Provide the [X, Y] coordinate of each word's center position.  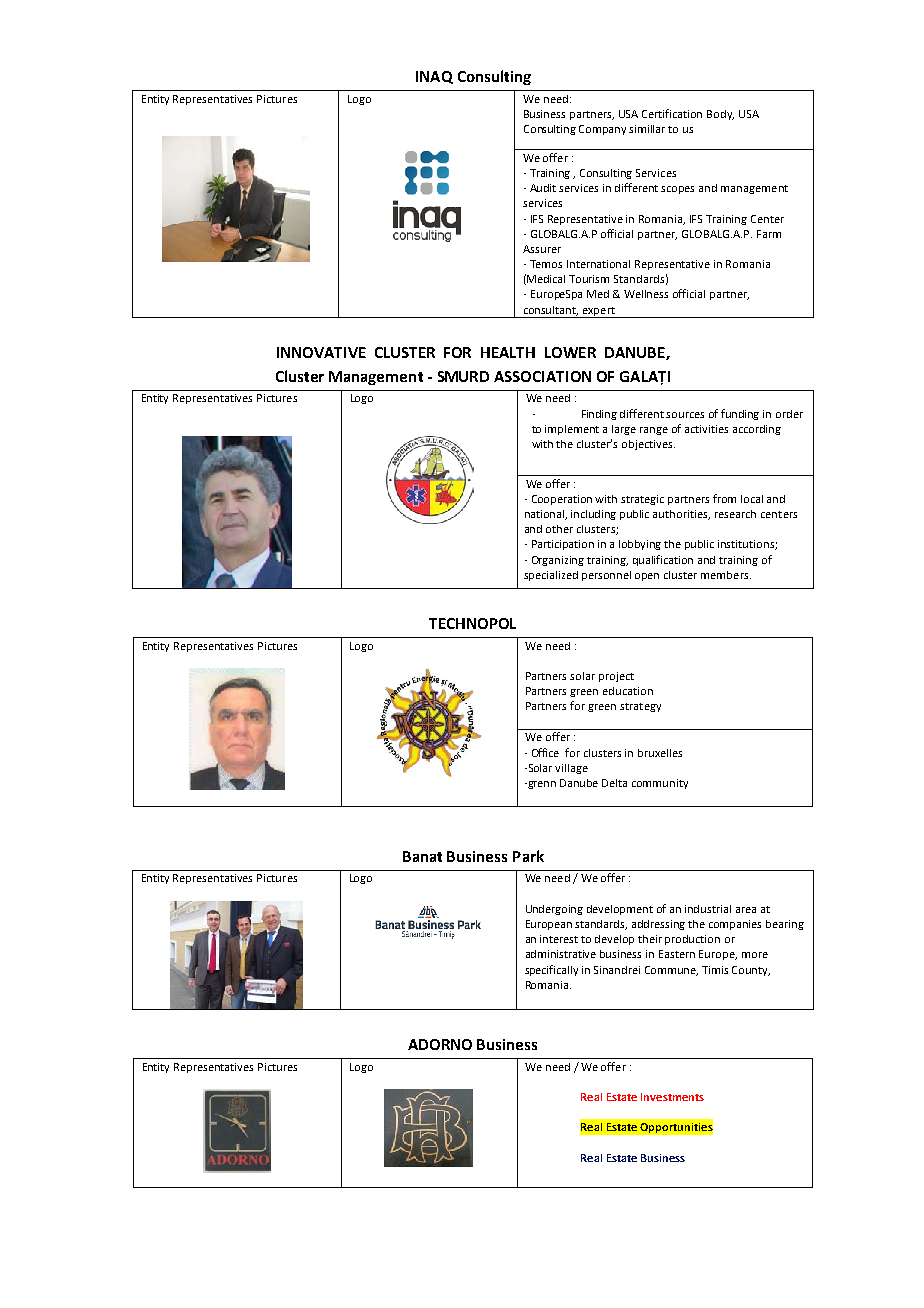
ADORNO [440, 1044]
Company [602, 130]
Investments [672, 1097]
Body [720, 115]
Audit [543, 188]
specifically [551, 970]
